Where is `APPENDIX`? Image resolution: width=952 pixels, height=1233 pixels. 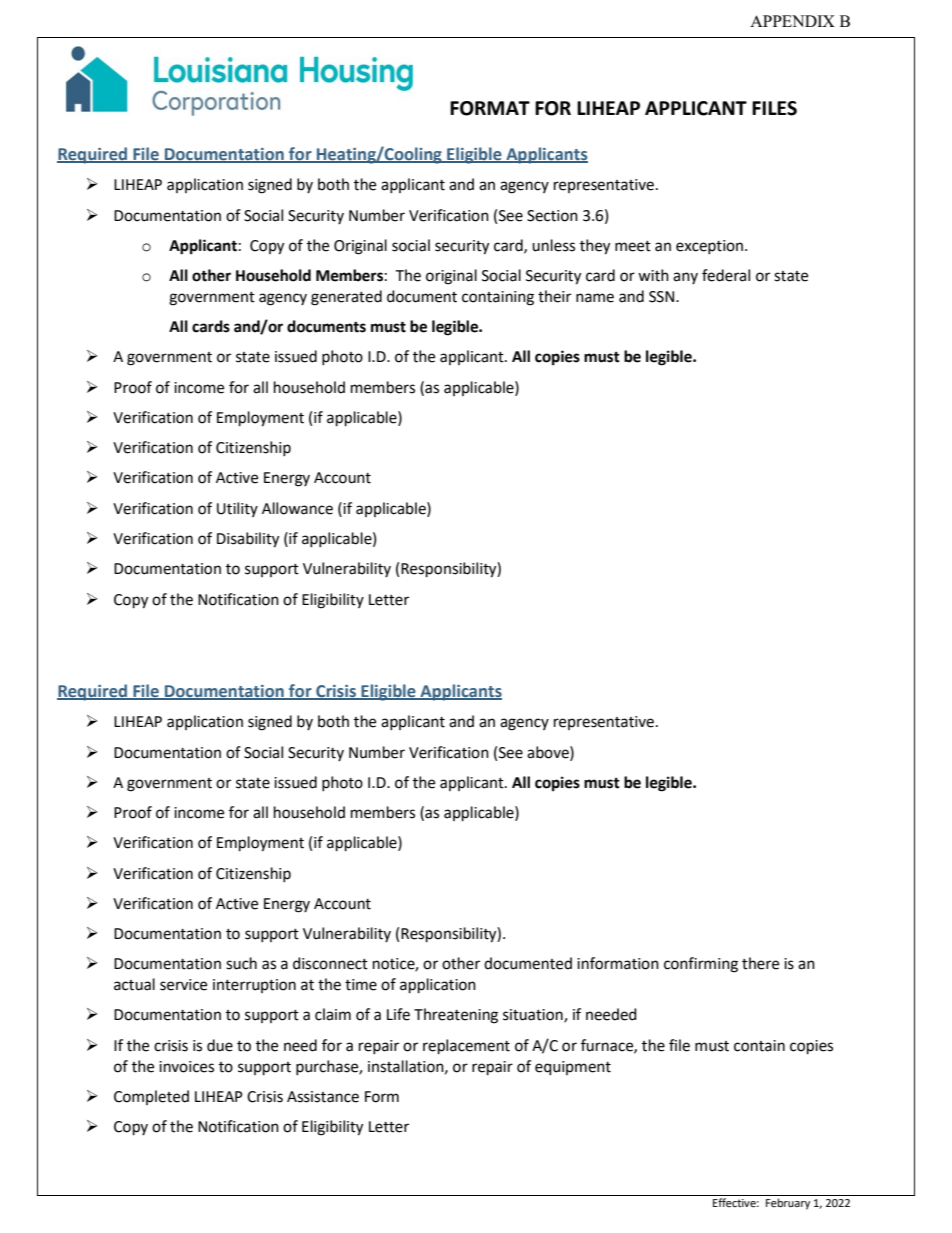 APPENDIX is located at coordinates (792, 21).
